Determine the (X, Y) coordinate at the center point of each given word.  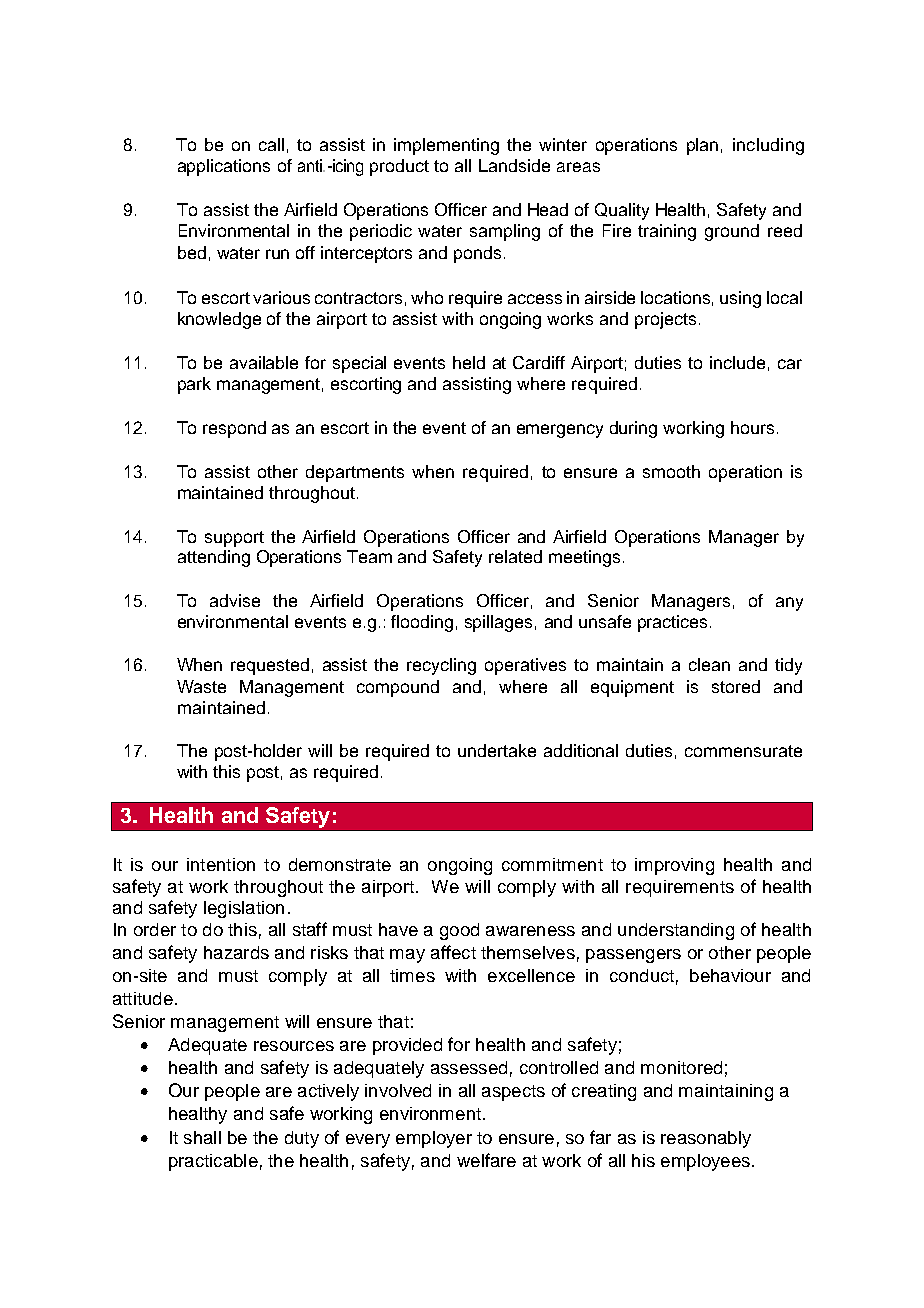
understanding (676, 931)
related (515, 556)
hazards (236, 952)
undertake (497, 750)
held (469, 362)
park (194, 385)
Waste (201, 686)
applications (224, 167)
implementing (446, 146)
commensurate (743, 751)
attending (214, 558)
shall (202, 1137)
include (737, 362)
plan (702, 146)
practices (672, 623)
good (459, 931)
